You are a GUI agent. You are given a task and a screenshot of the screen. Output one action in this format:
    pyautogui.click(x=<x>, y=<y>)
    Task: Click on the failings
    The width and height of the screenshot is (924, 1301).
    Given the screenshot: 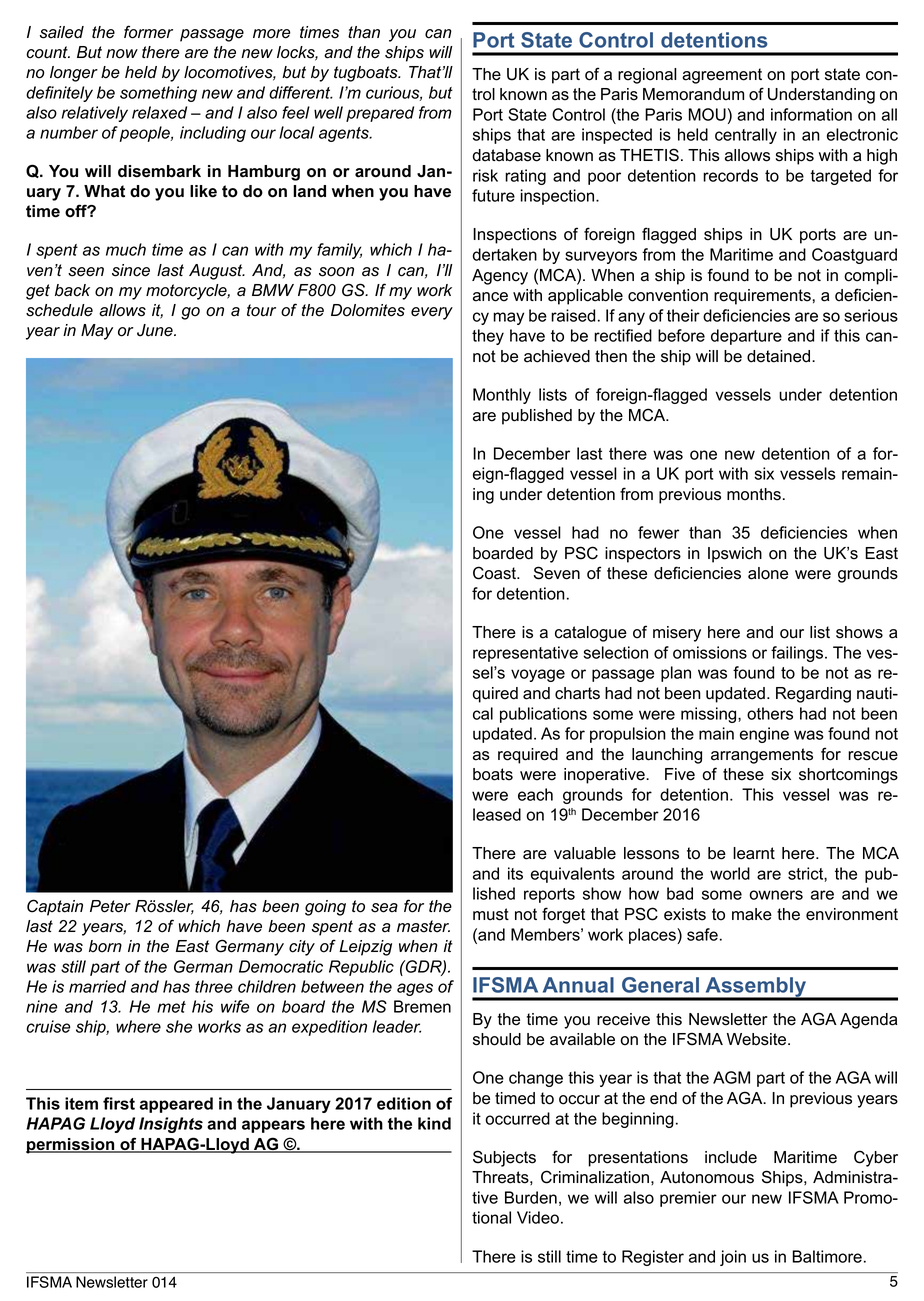 What is the action you would take?
    pyautogui.click(x=798, y=654)
